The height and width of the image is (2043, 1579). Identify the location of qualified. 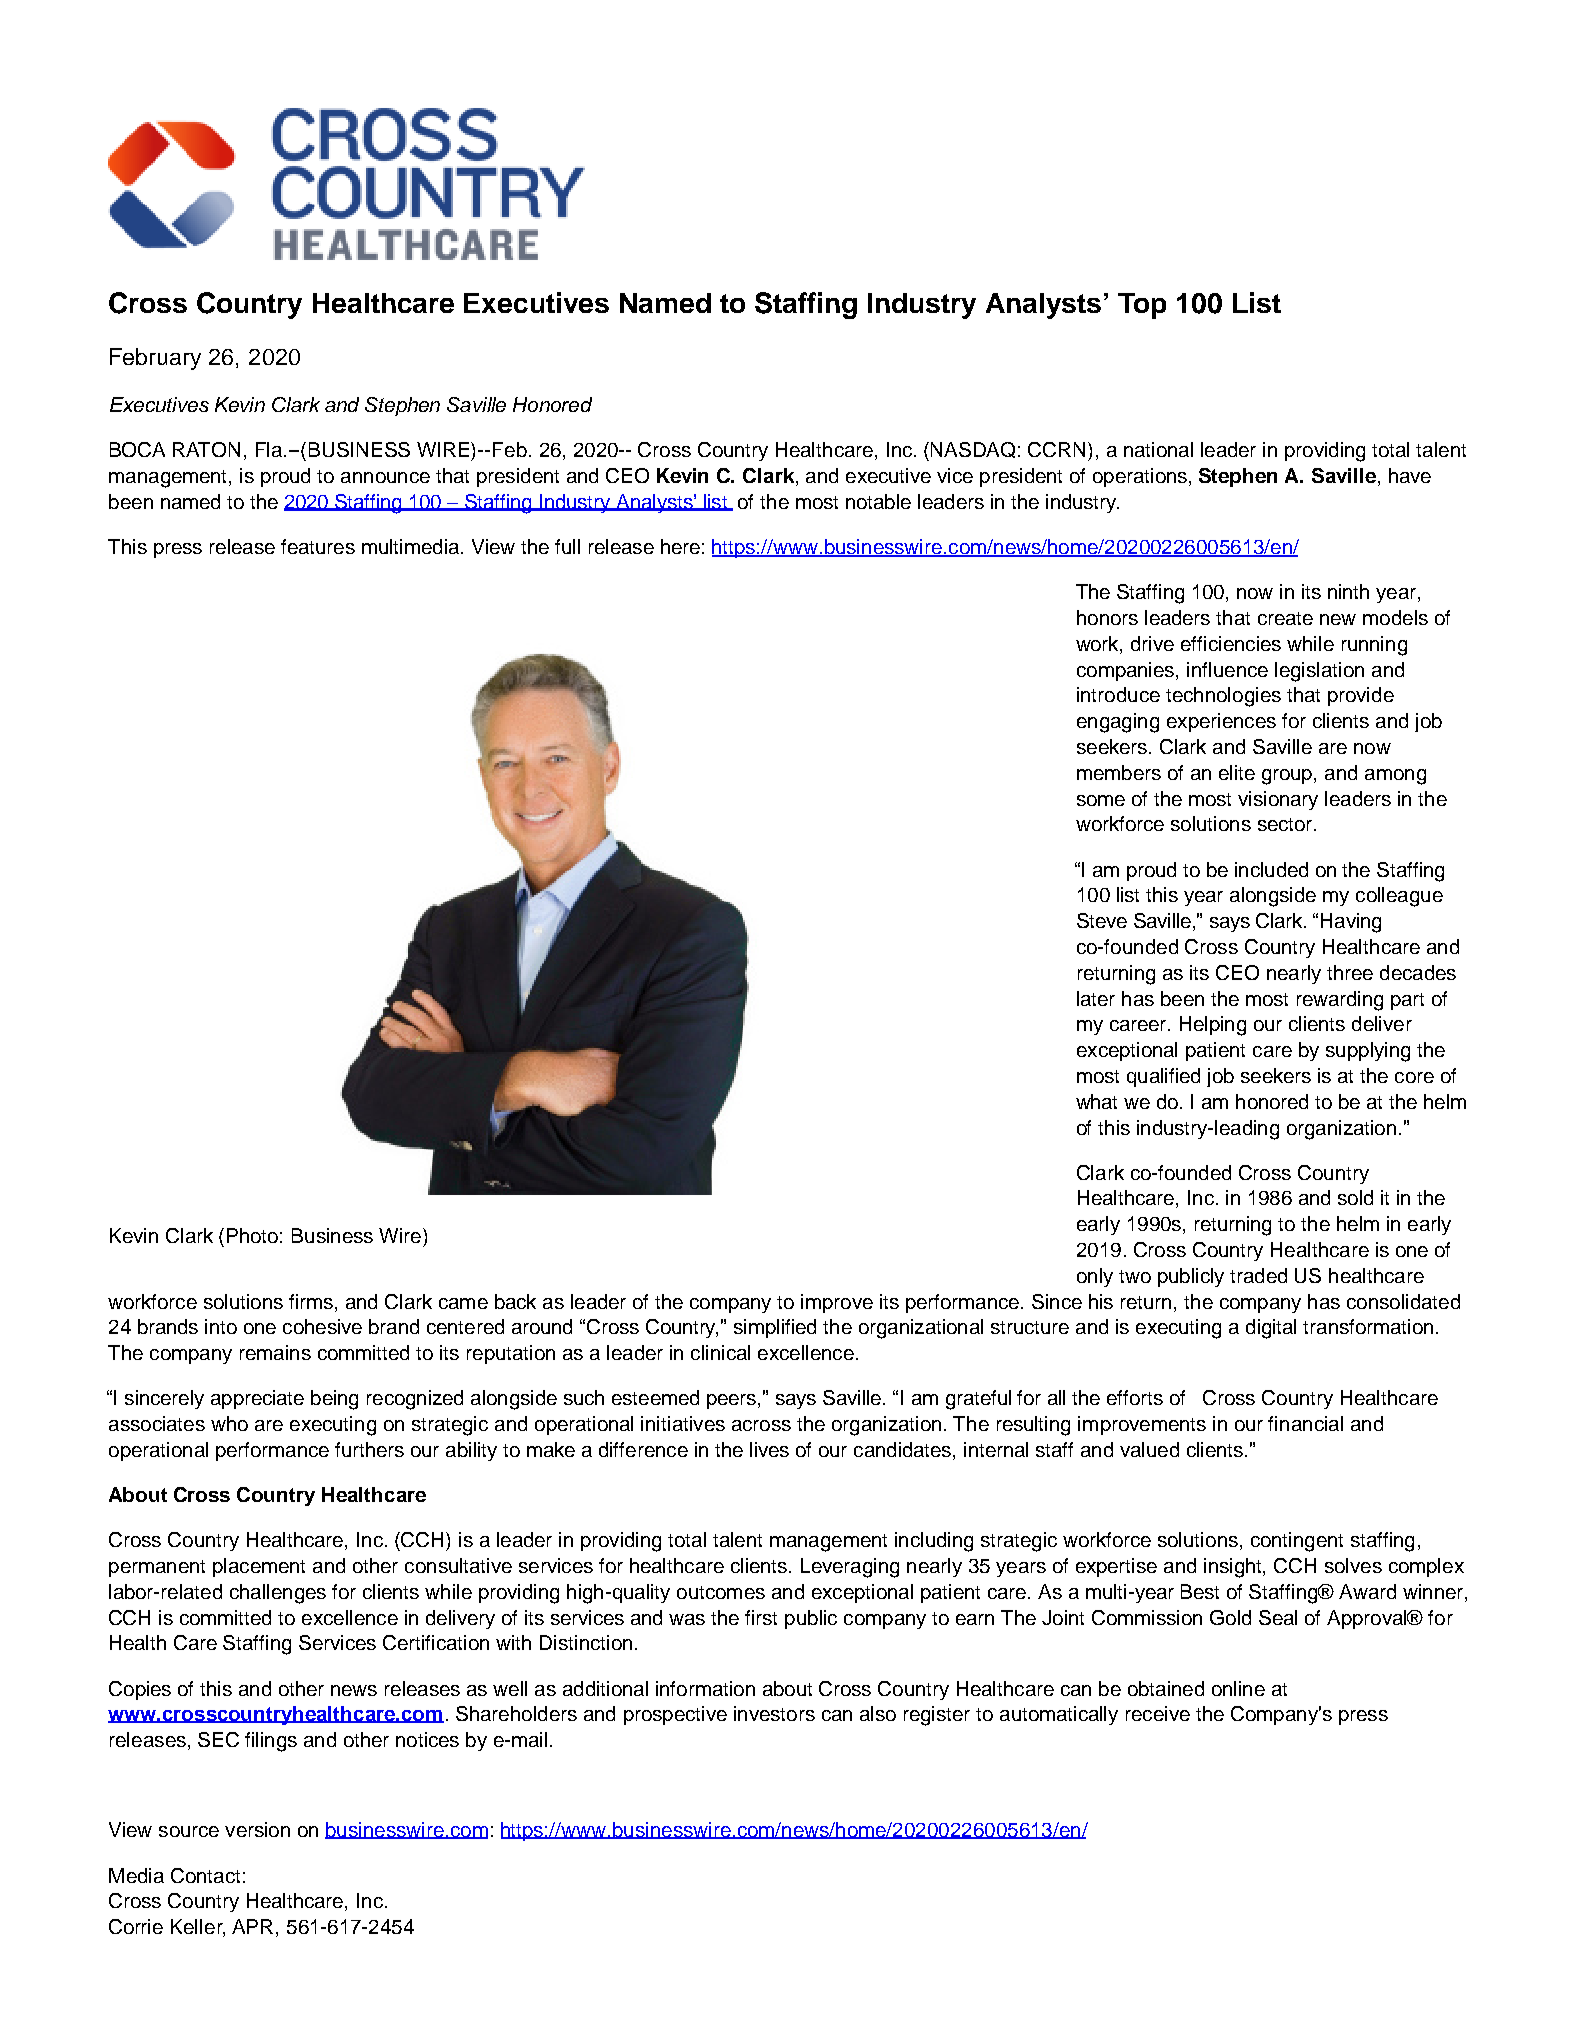
(1163, 1077).
